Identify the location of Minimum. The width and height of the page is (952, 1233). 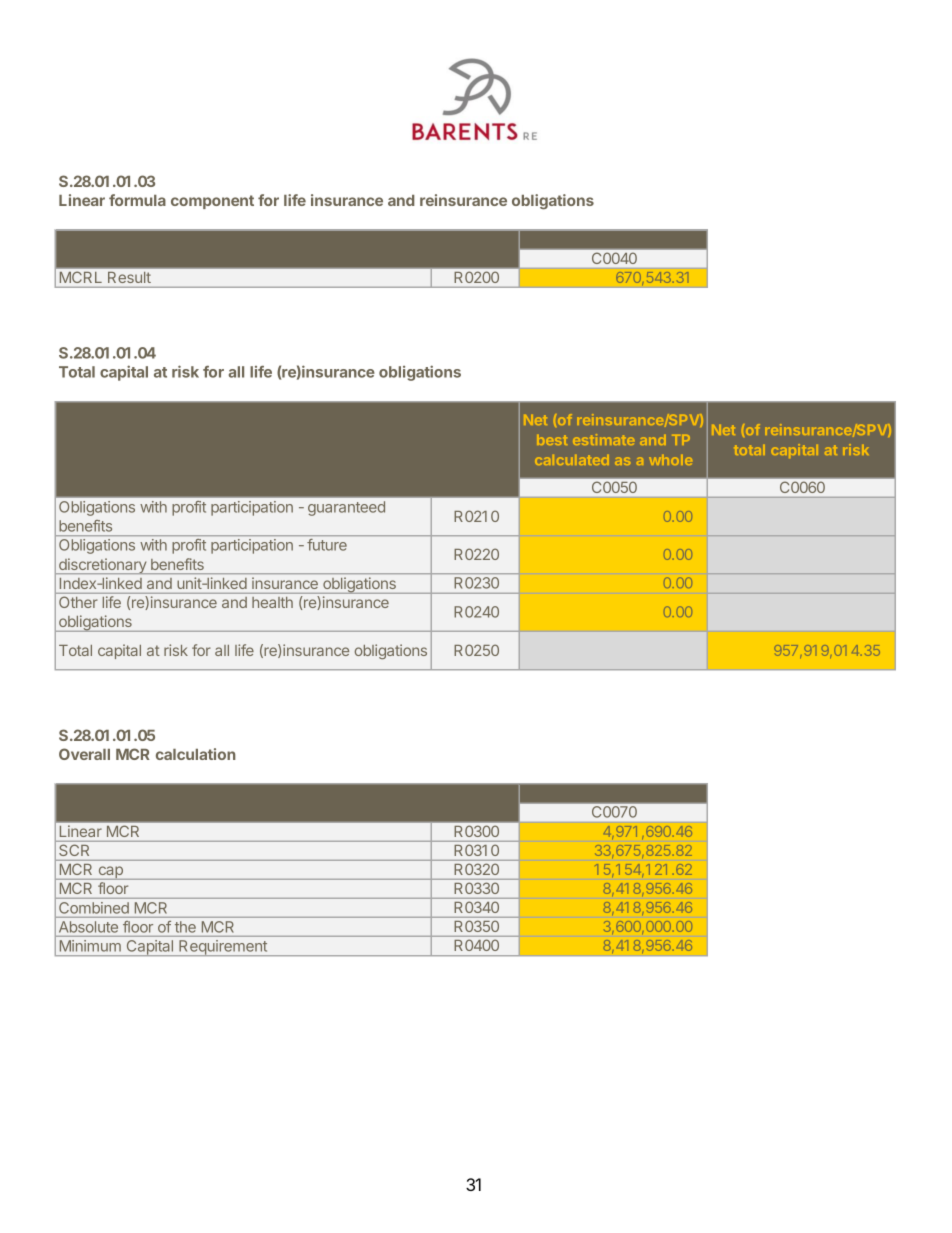
(90, 945).
